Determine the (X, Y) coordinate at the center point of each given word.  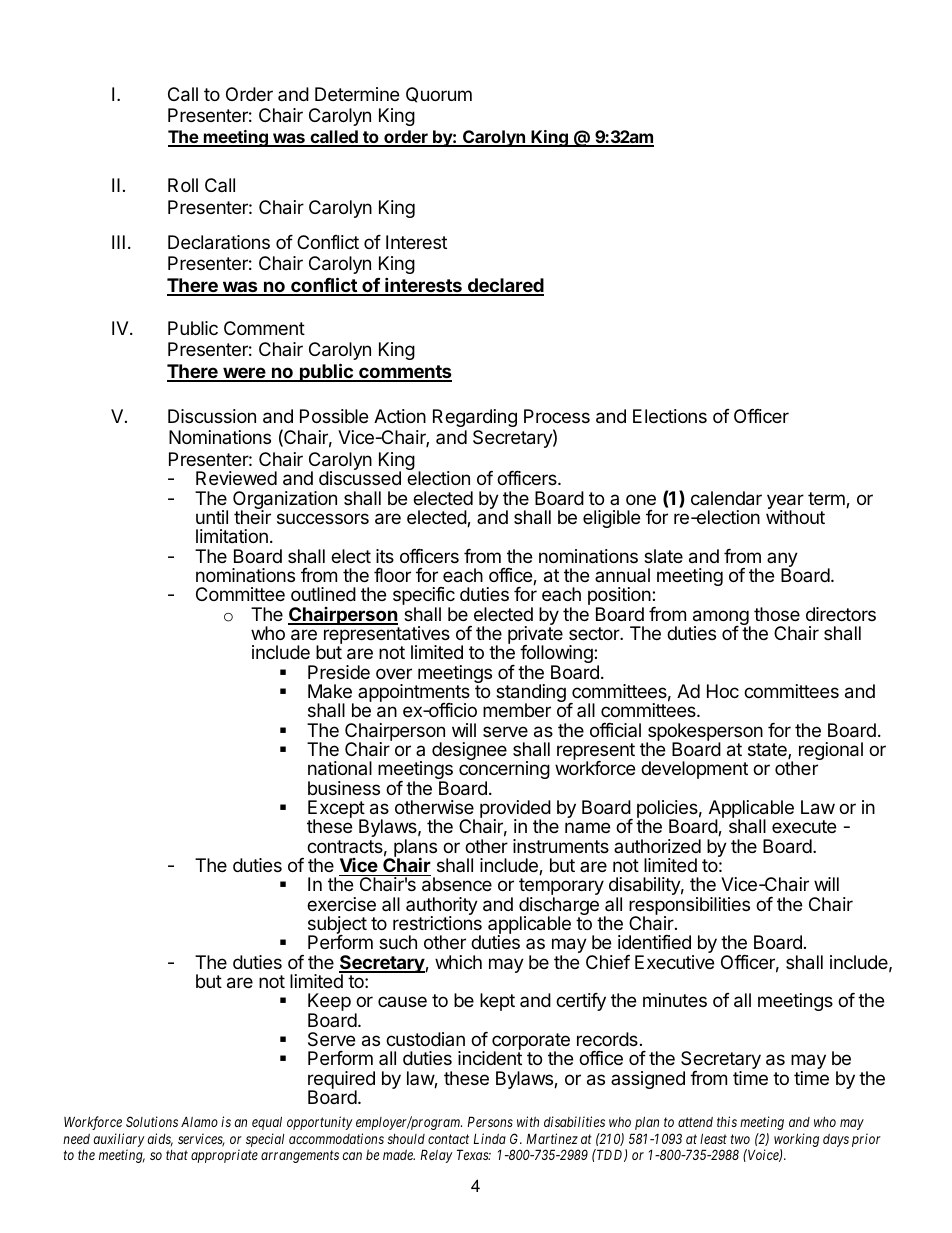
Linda (489, 1138)
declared (504, 286)
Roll (183, 185)
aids (160, 1140)
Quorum (439, 95)
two (740, 1139)
